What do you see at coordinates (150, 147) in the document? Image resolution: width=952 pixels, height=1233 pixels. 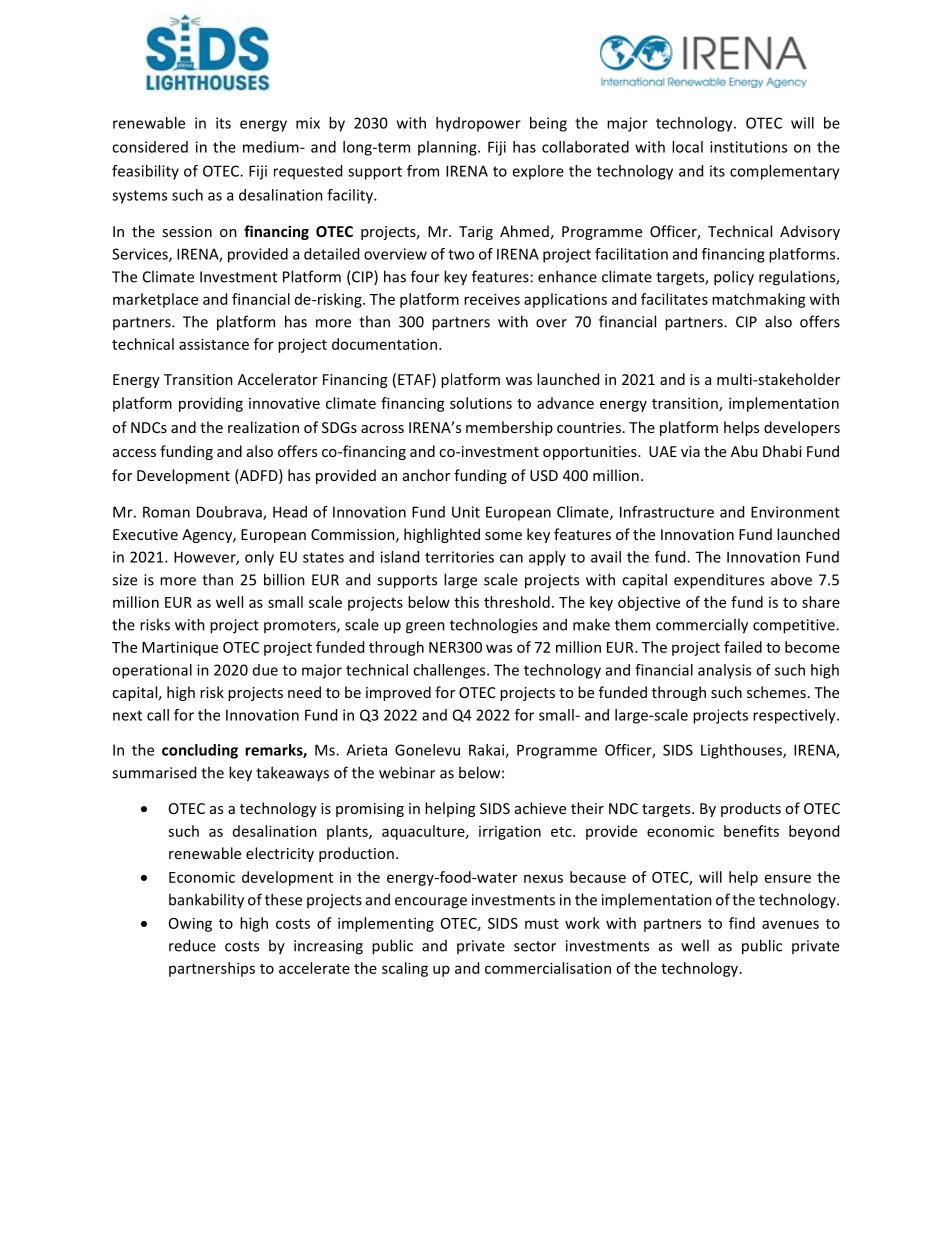 I see `considered` at bounding box center [150, 147].
